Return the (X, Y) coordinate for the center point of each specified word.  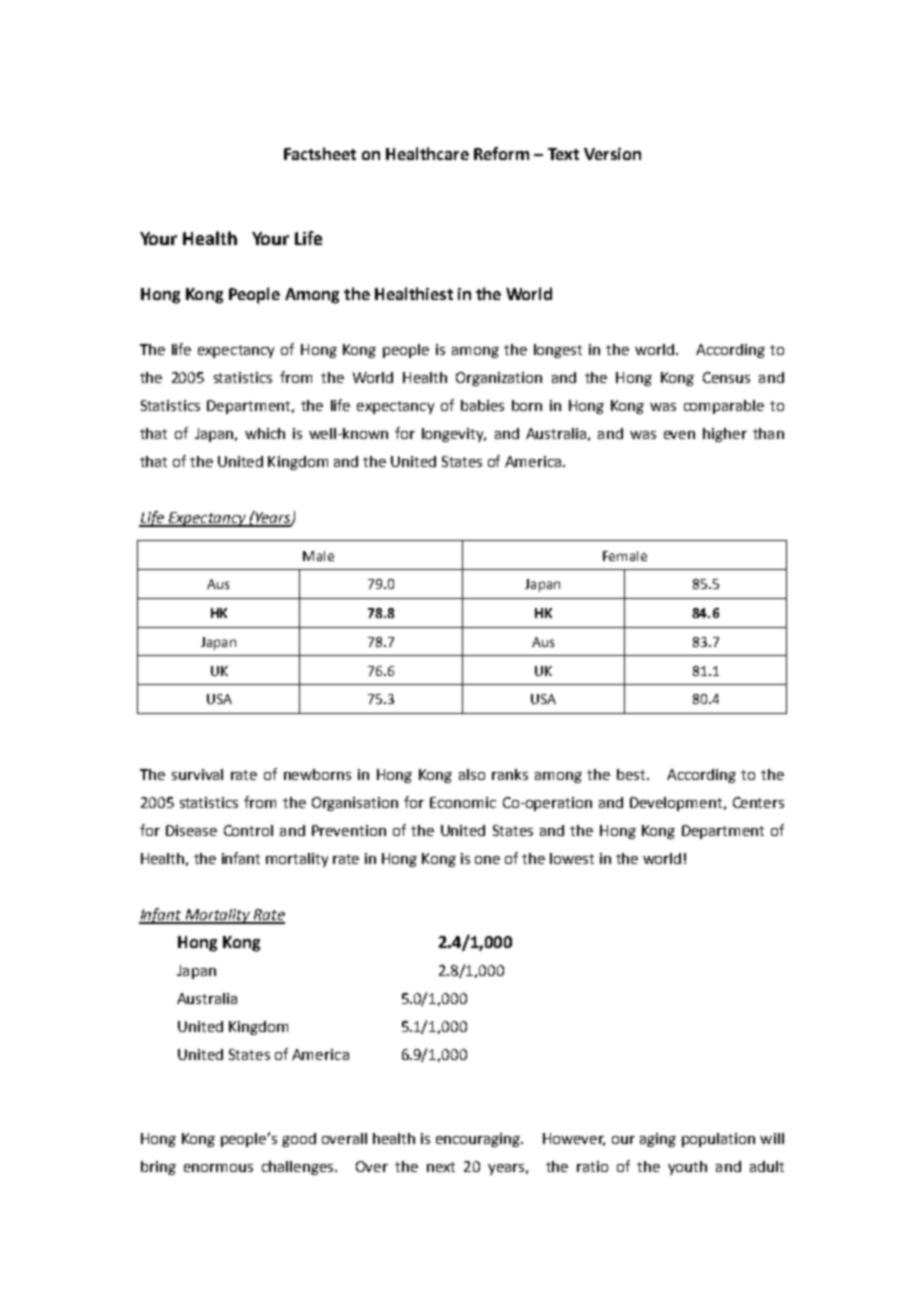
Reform (501, 153)
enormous (218, 1168)
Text (563, 154)
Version (612, 154)
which (265, 433)
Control (248, 830)
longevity (454, 435)
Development (676, 804)
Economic (463, 802)
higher (725, 435)
